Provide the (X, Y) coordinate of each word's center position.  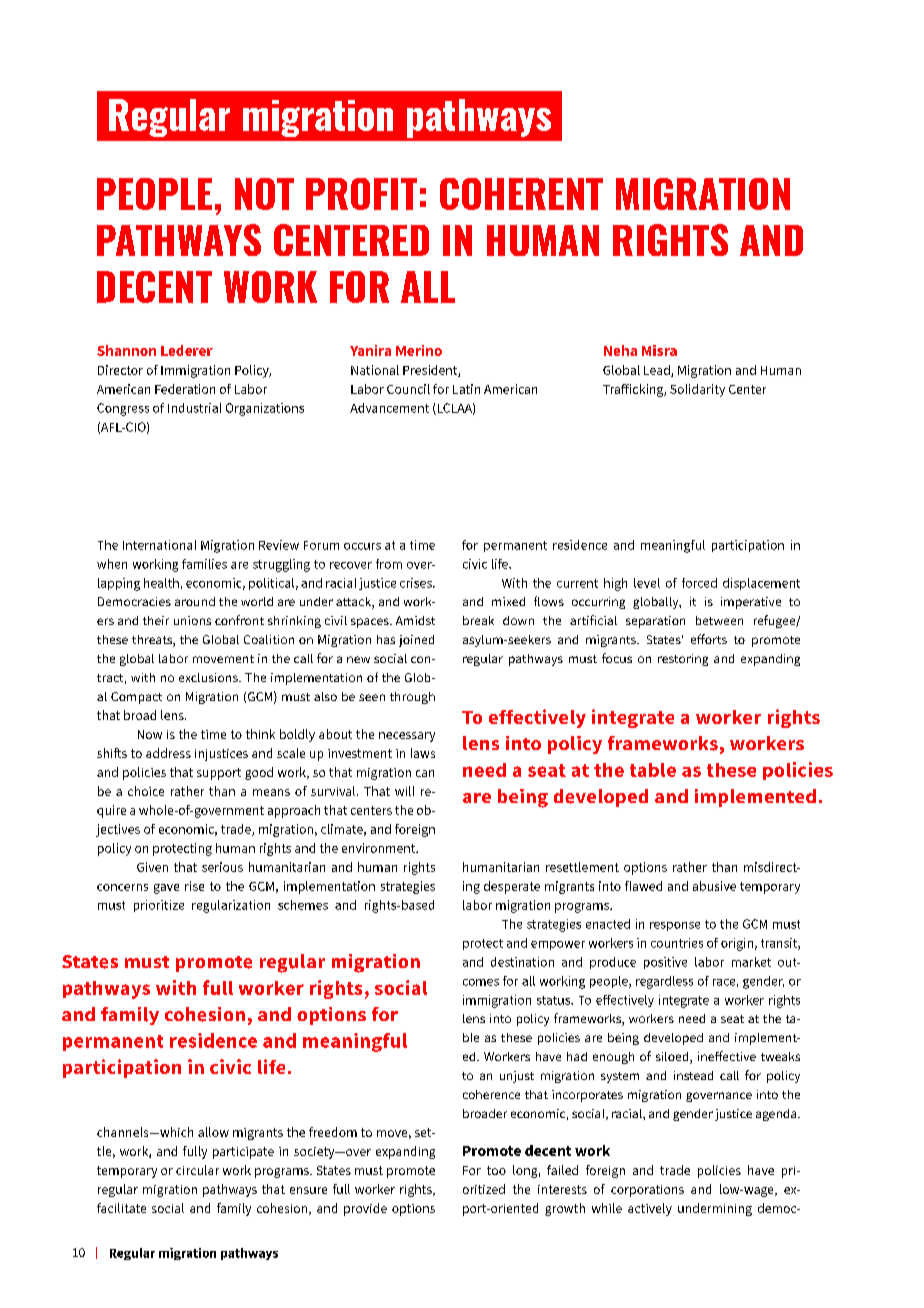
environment (380, 848)
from (389, 564)
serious (222, 867)
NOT (264, 194)
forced (699, 583)
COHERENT (521, 194)
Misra (659, 350)
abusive (714, 886)
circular (197, 1170)
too (496, 1170)
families (204, 564)
